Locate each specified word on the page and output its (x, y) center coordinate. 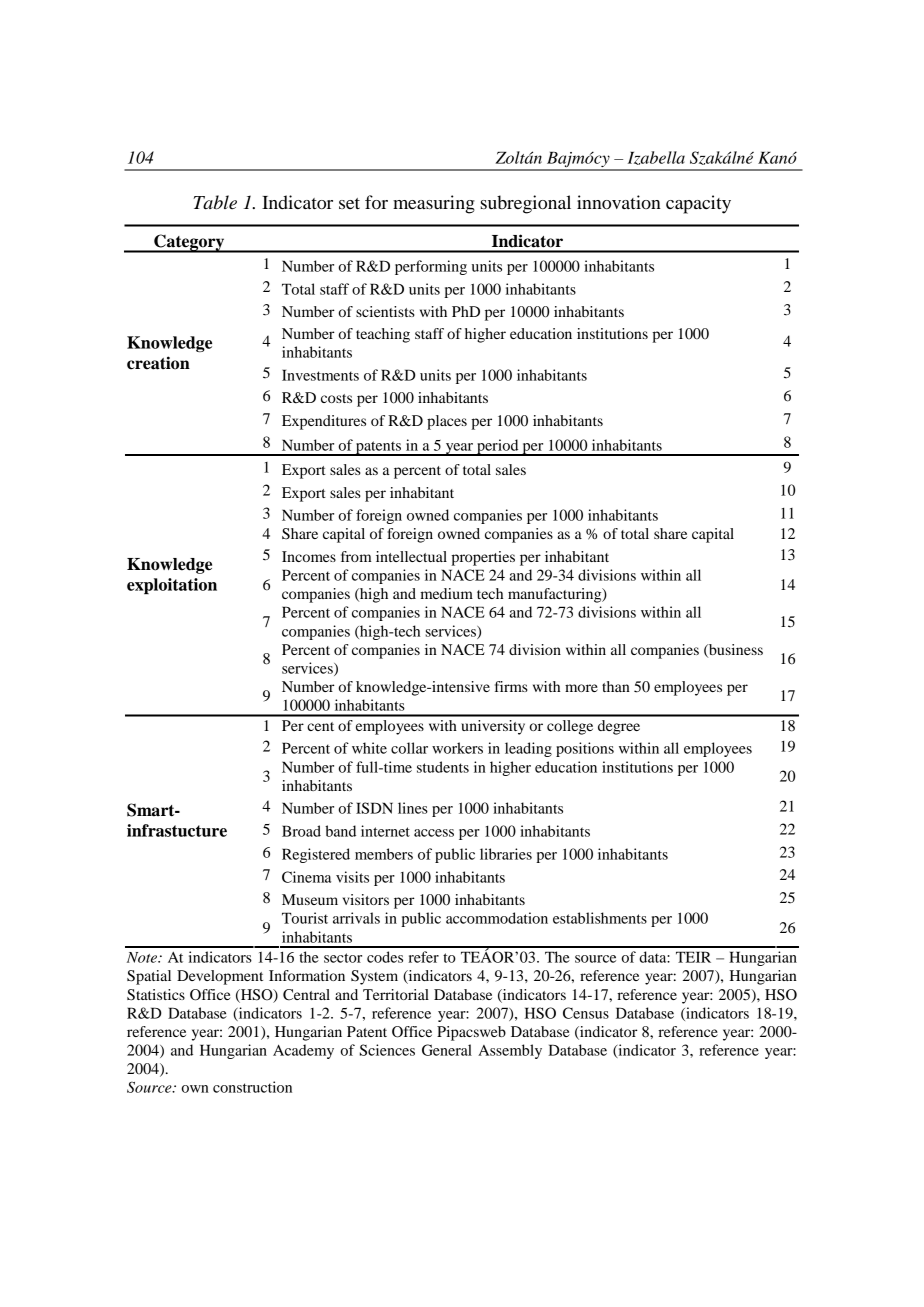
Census (586, 1013)
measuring (434, 204)
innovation (619, 202)
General (447, 1050)
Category (189, 243)
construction (252, 1087)
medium (446, 593)
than (616, 686)
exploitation (172, 586)
